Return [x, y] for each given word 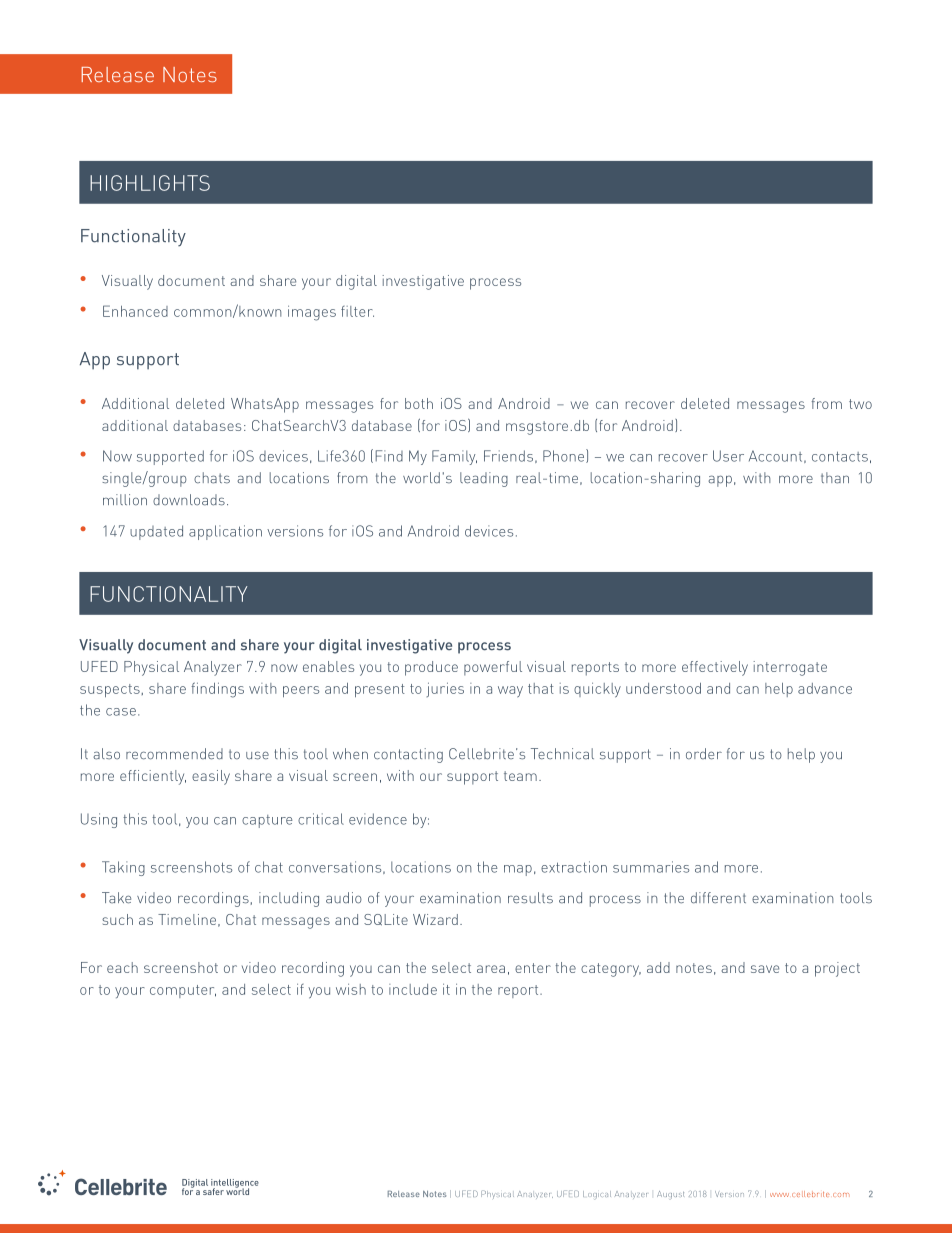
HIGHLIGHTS [150, 183]
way [510, 691]
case [121, 712]
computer [183, 991]
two [860, 404]
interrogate [790, 668]
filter [357, 311]
